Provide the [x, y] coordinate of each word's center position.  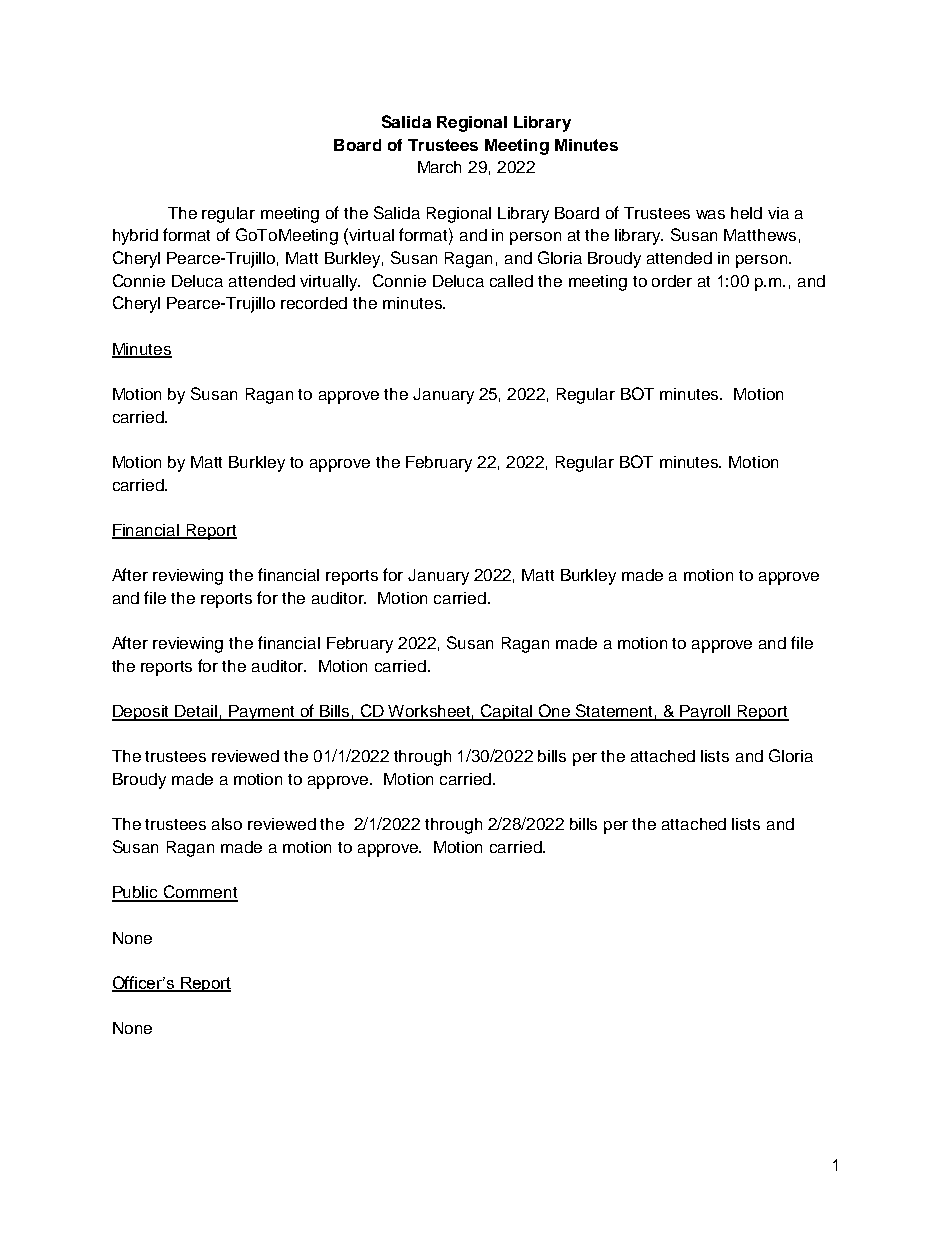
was [710, 214]
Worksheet [430, 712]
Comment [200, 893]
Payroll [706, 713]
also [227, 824]
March [439, 167]
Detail [197, 712]
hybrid [135, 237]
